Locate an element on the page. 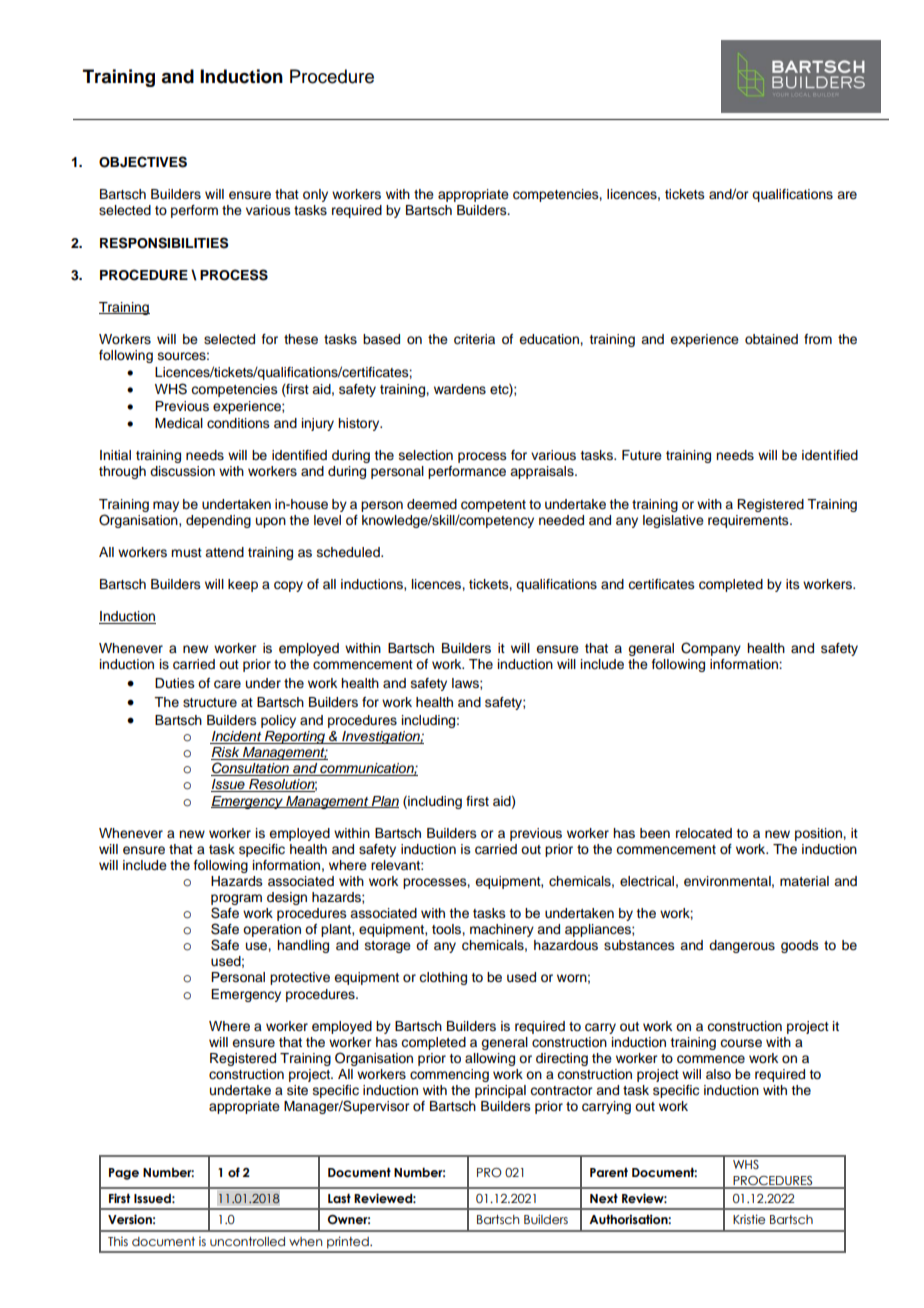 This image has height=1308, width=924. OBJECTIVES is located at coordinates (143, 162).
